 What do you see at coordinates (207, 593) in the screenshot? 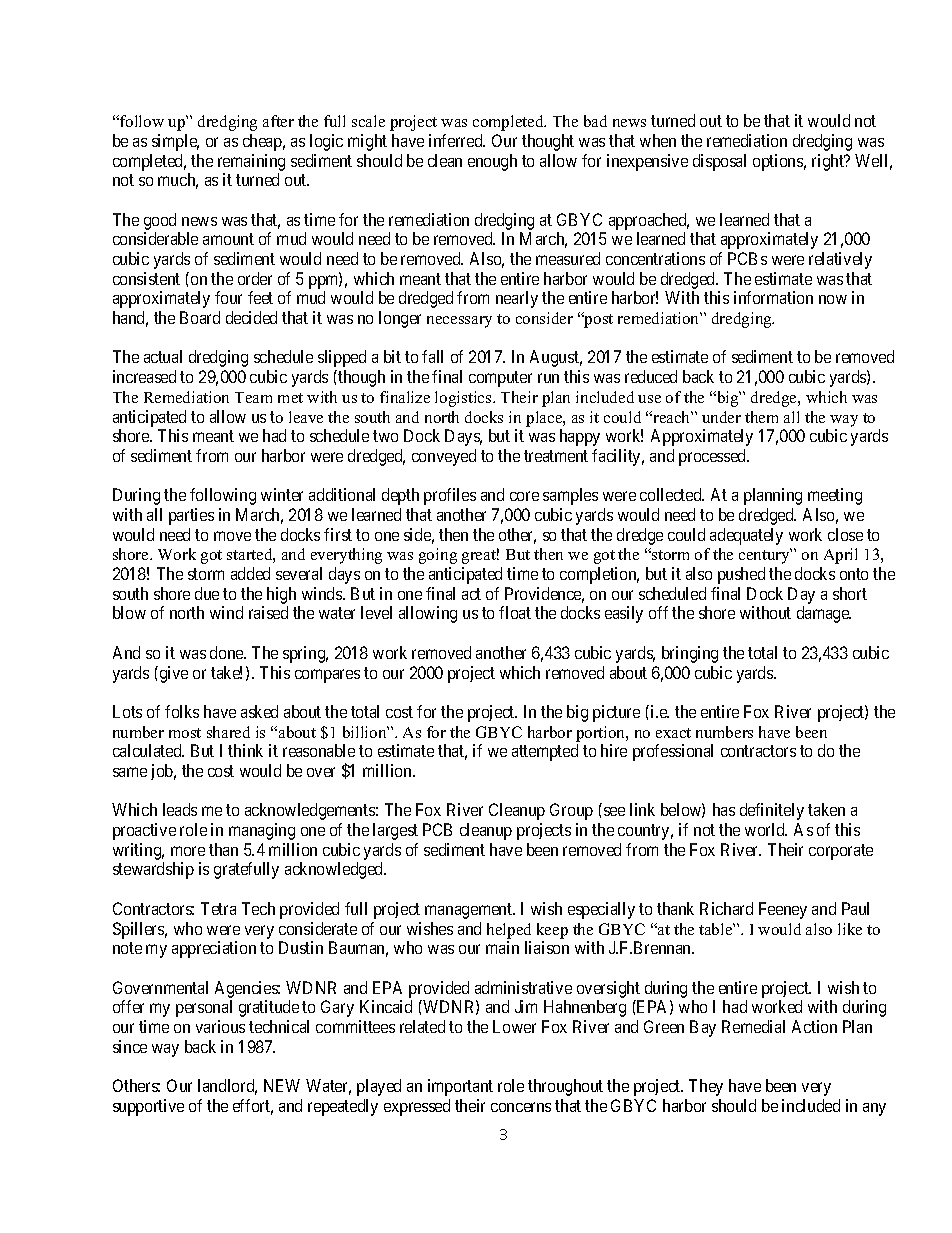
I see `due` at bounding box center [207, 593].
